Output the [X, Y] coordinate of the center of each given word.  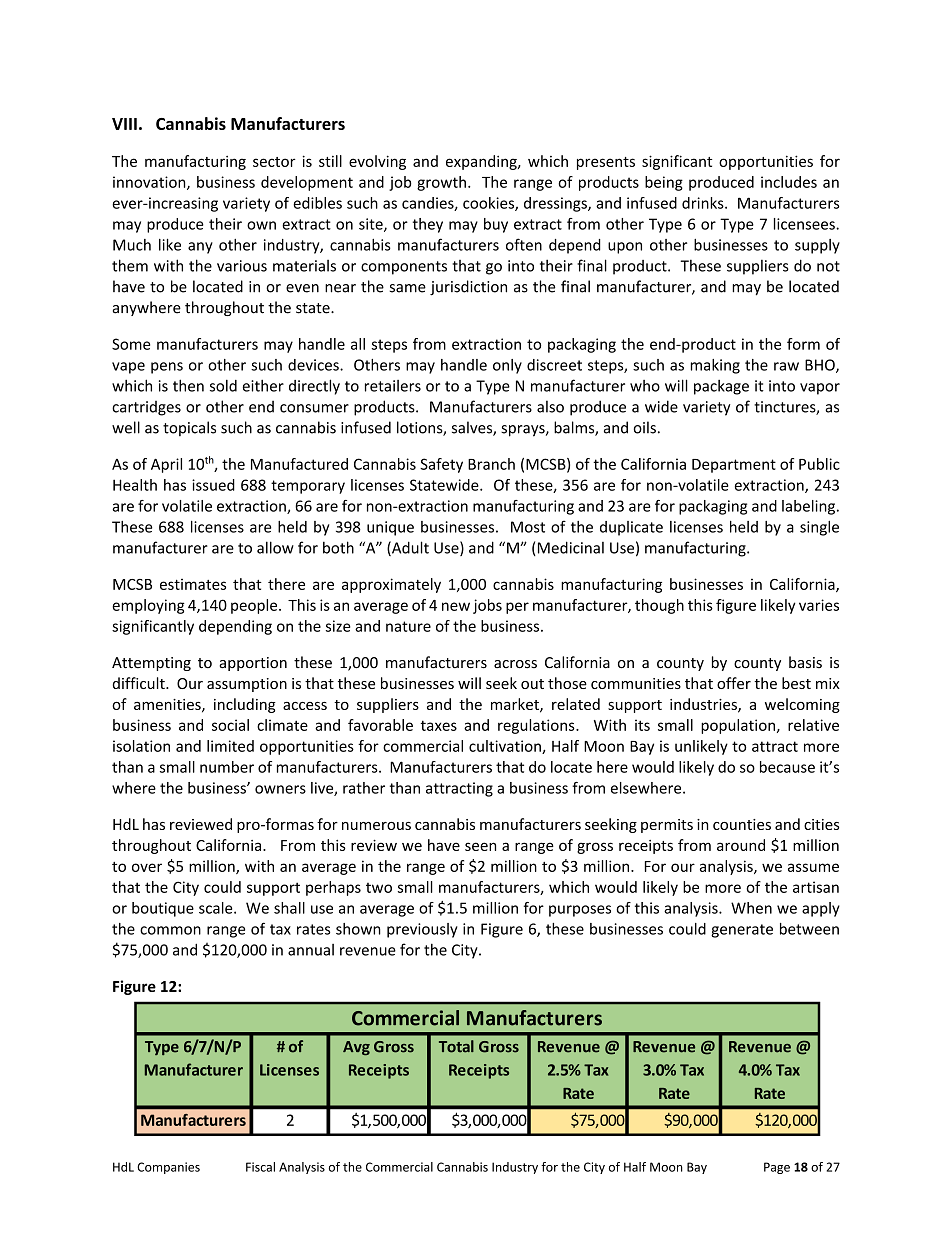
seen [480, 846]
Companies [168, 1168]
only [507, 366]
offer [734, 683]
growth [441, 183]
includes [789, 182]
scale [217, 908]
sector [274, 162]
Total [456, 1046]
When [751, 908]
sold [223, 385]
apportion [253, 664]
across [515, 664]
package [721, 387]
